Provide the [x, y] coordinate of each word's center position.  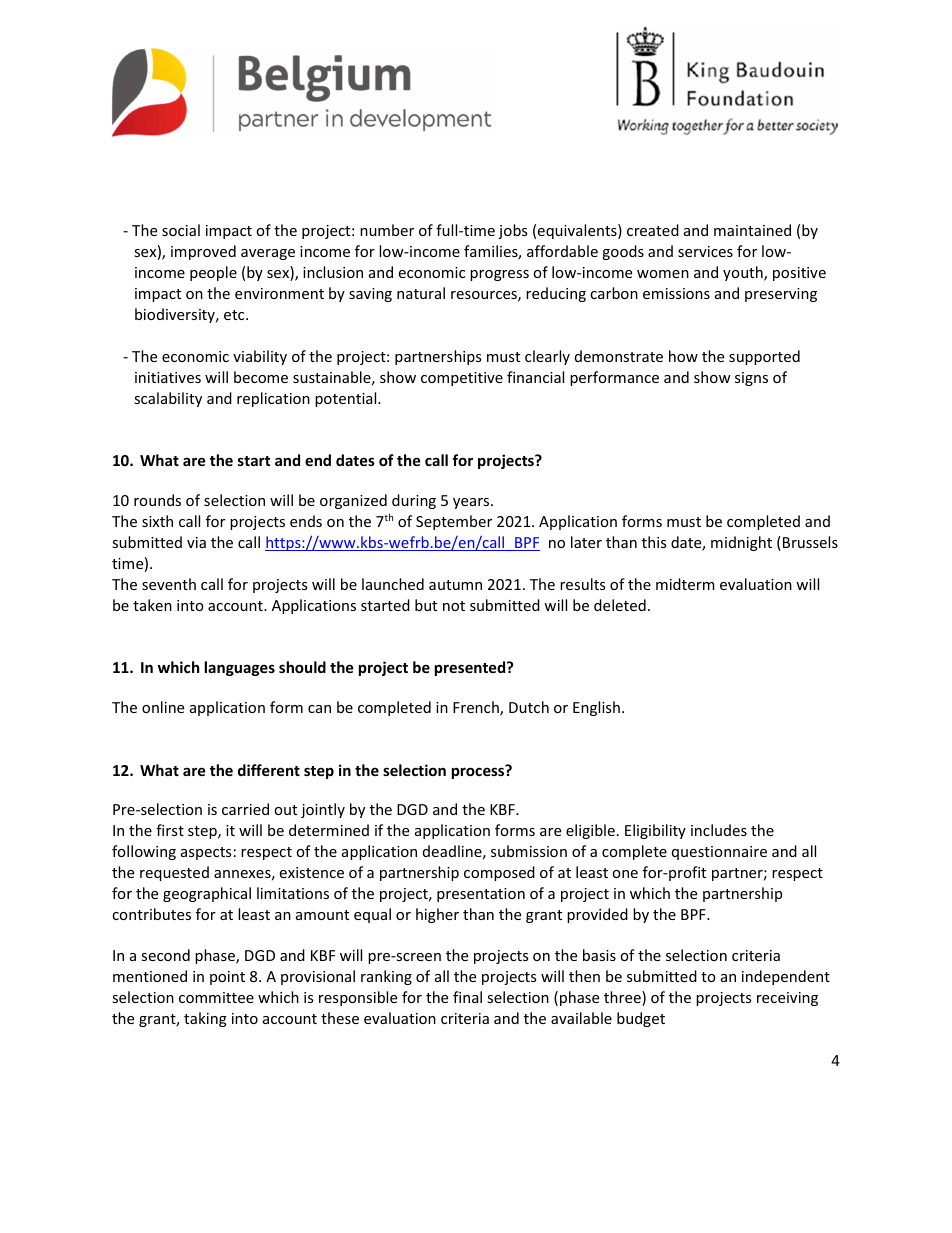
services [705, 251]
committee [216, 997]
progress [499, 275]
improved [203, 252]
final [467, 997]
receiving [787, 999]
